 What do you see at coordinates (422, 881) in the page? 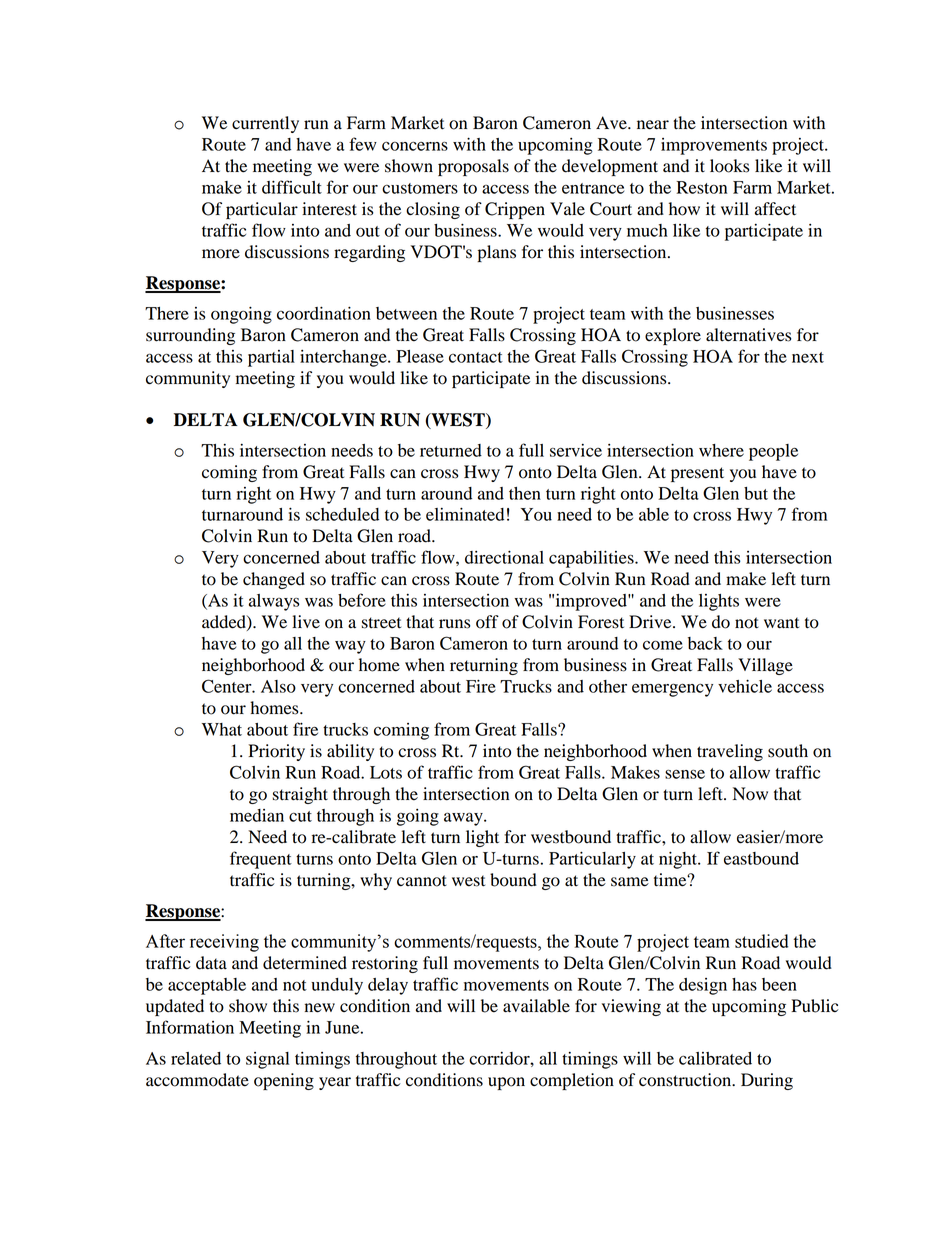
I see `cannot` at bounding box center [422, 881].
